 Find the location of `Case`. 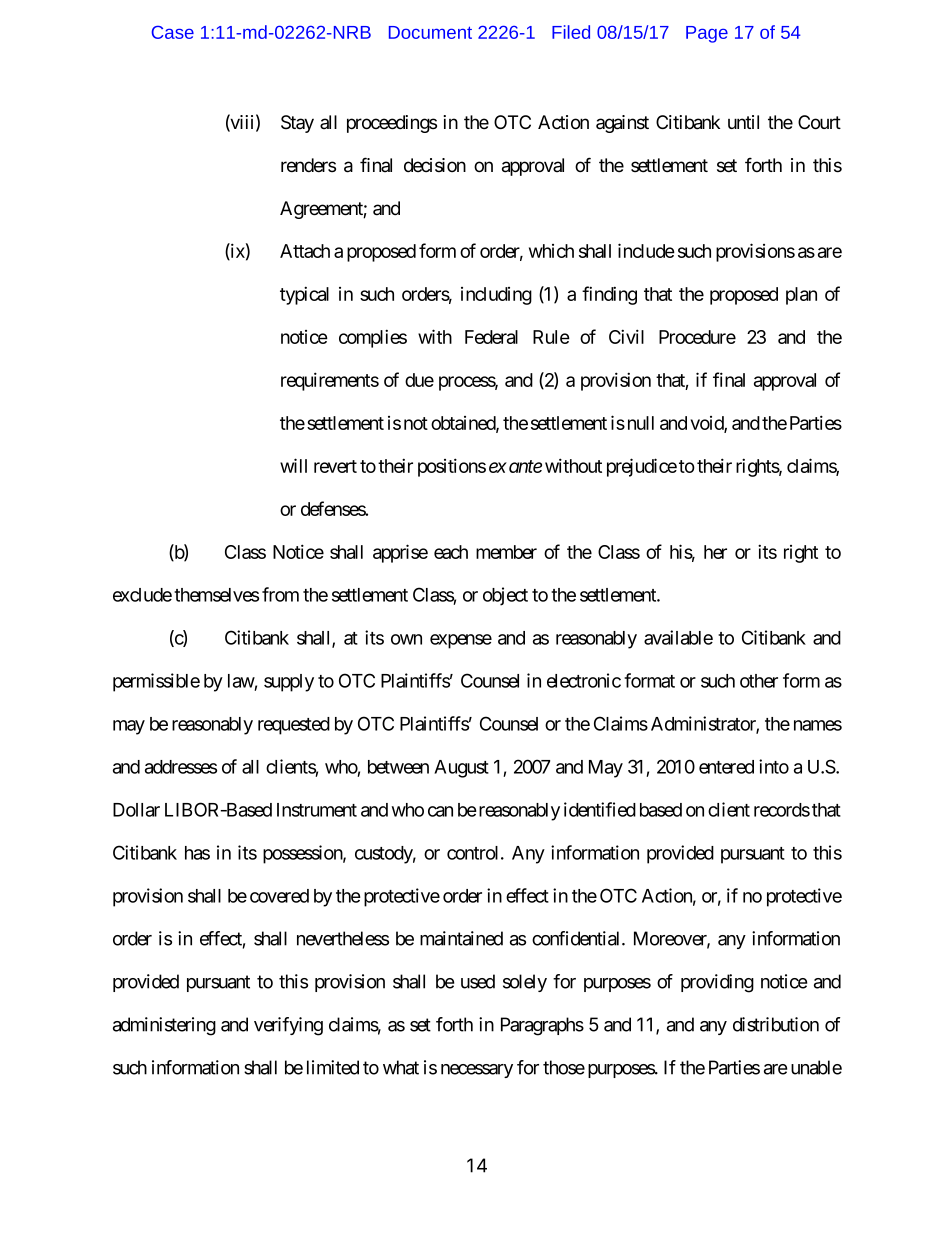

Case is located at coordinates (172, 32).
